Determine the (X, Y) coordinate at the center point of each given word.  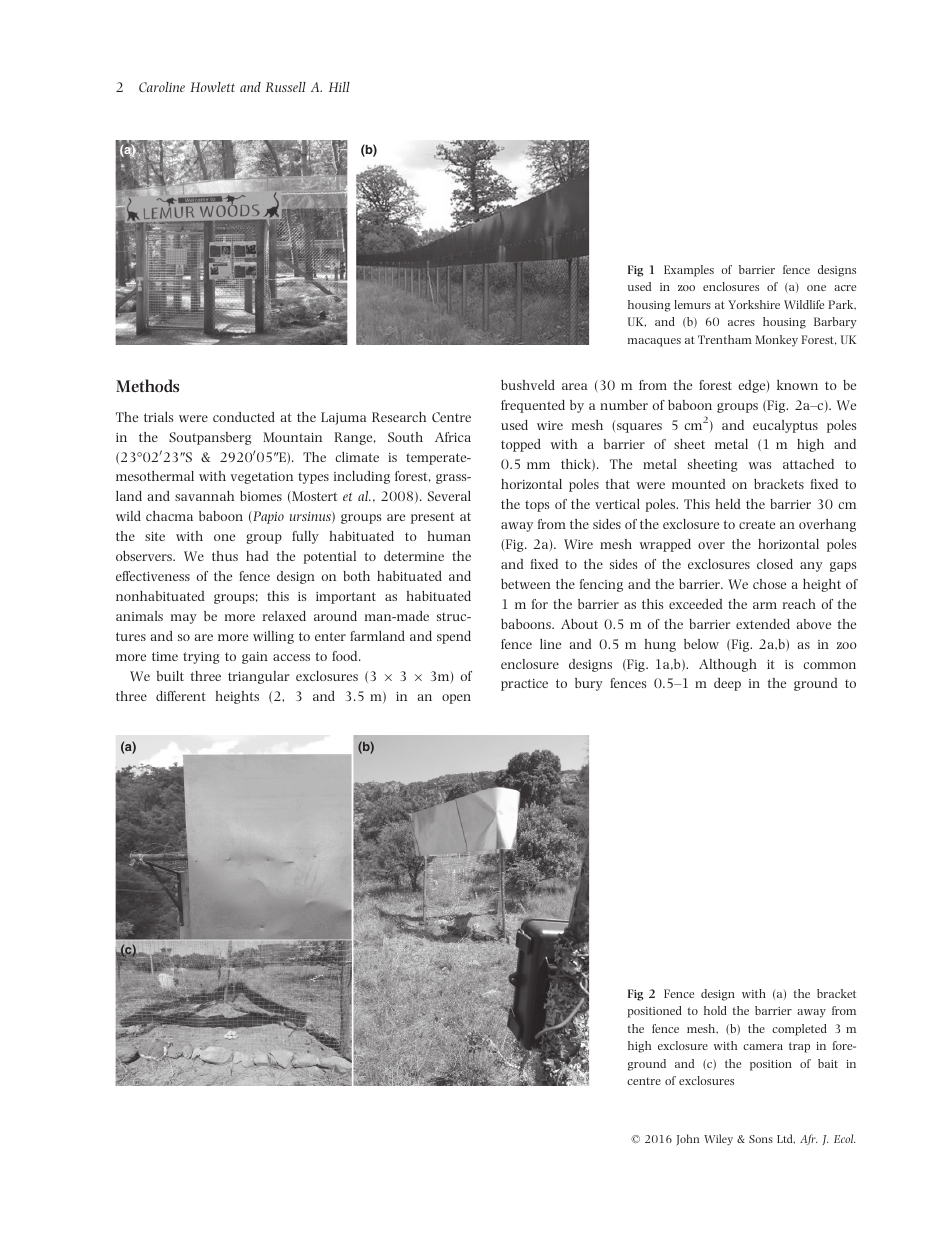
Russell (286, 87)
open (456, 699)
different (181, 696)
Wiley (718, 1139)
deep (727, 684)
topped (521, 445)
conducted (244, 417)
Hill (339, 87)
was (760, 465)
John (688, 1139)
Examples (689, 271)
